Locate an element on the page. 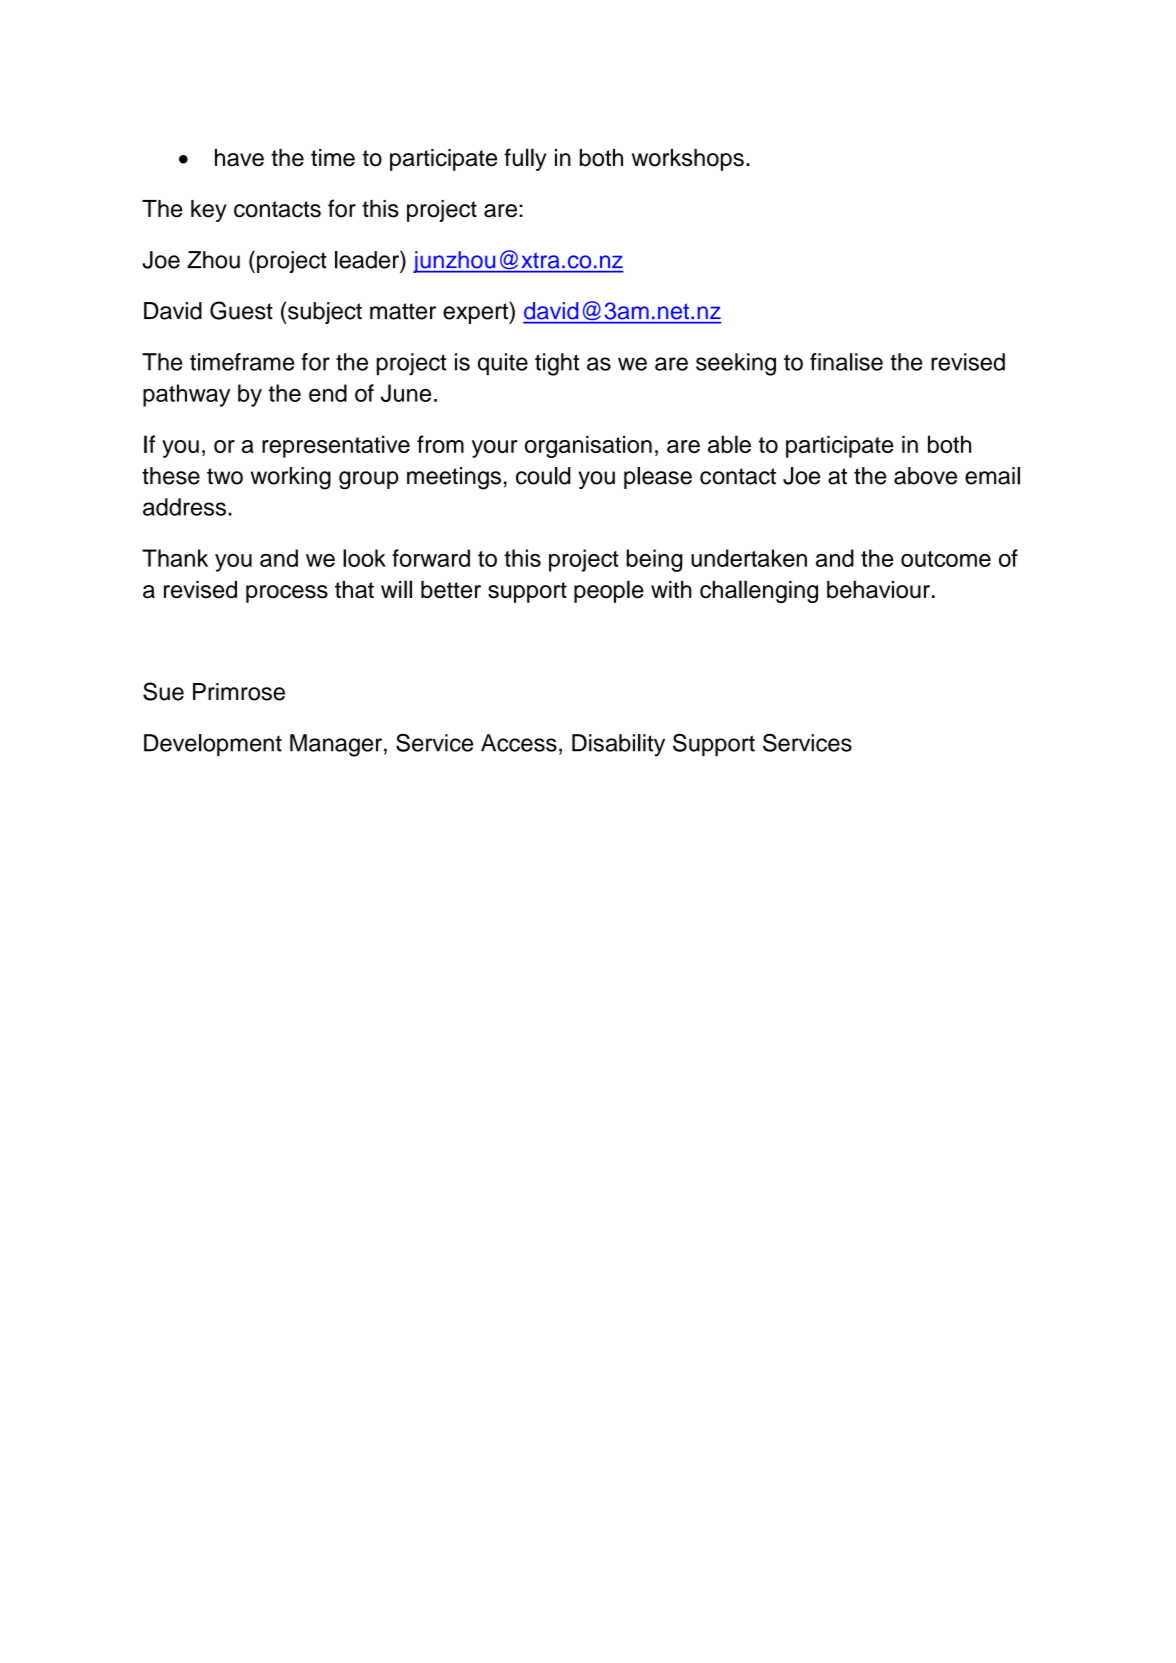 This image has width=1176, height=1663. behaviour is located at coordinates (878, 590).
